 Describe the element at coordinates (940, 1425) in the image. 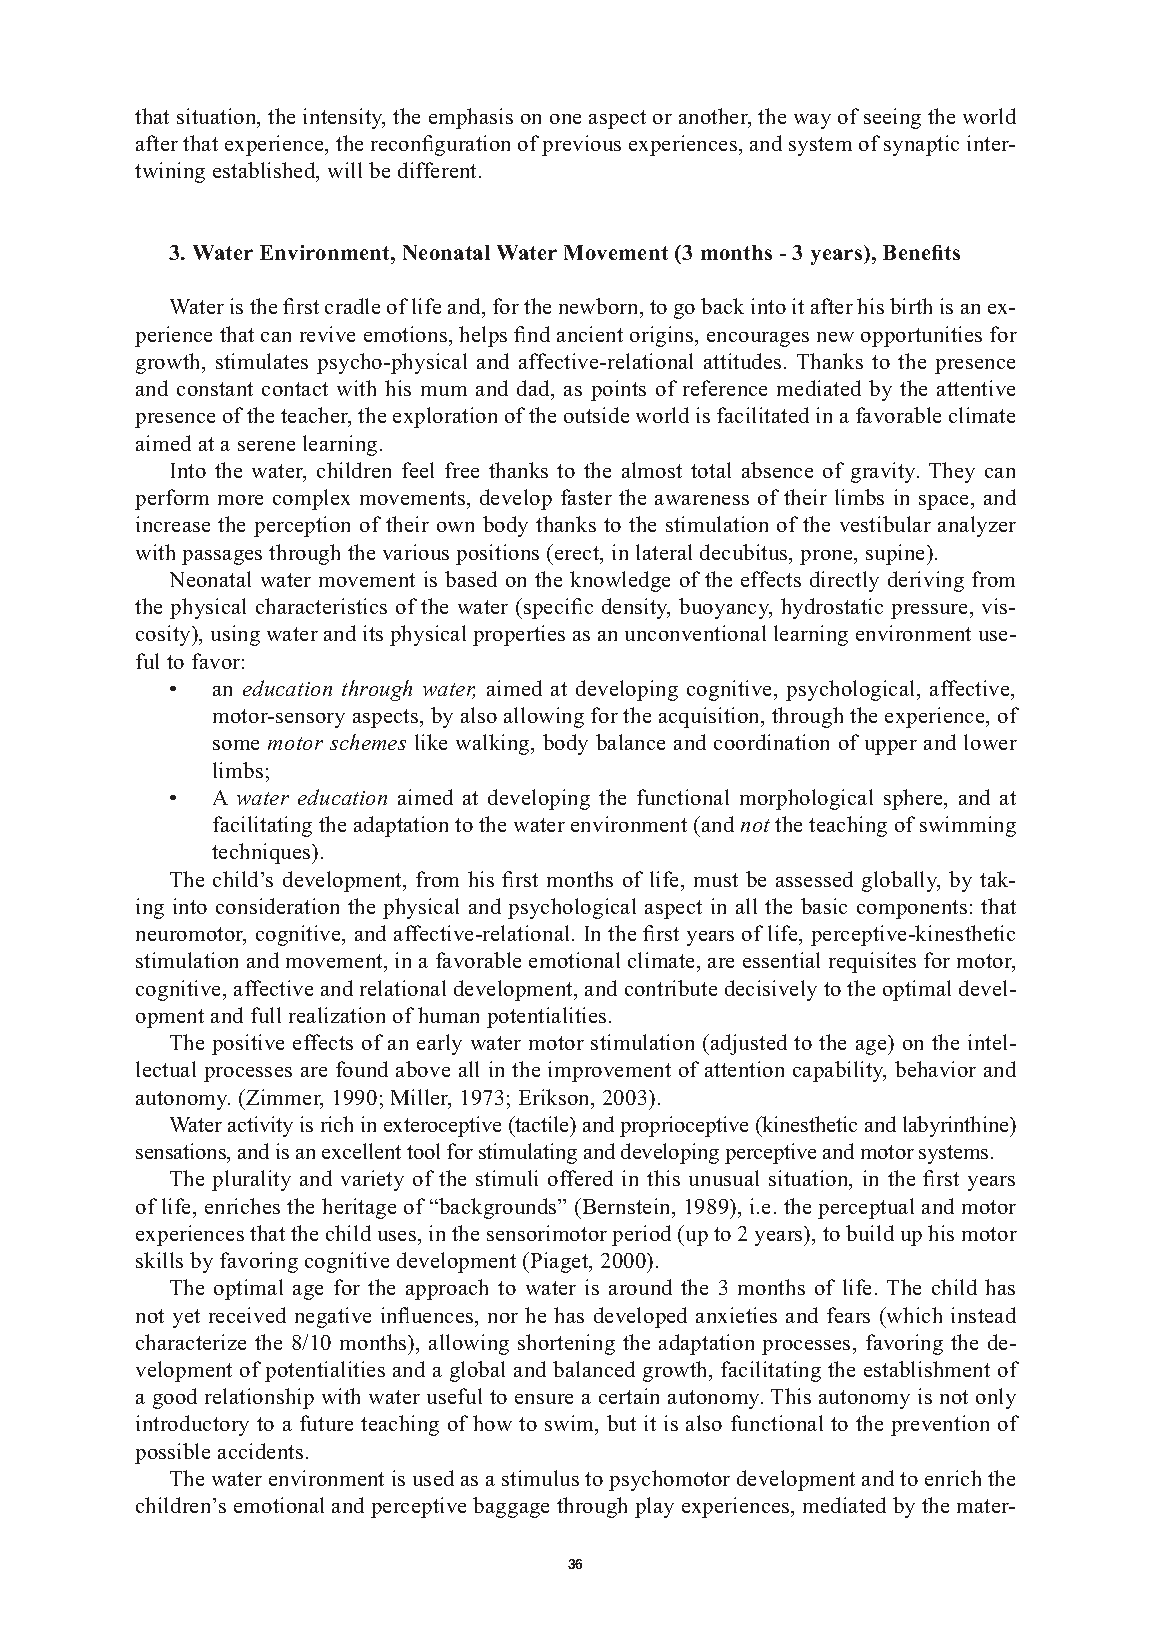

I see `prevention` at that location.
